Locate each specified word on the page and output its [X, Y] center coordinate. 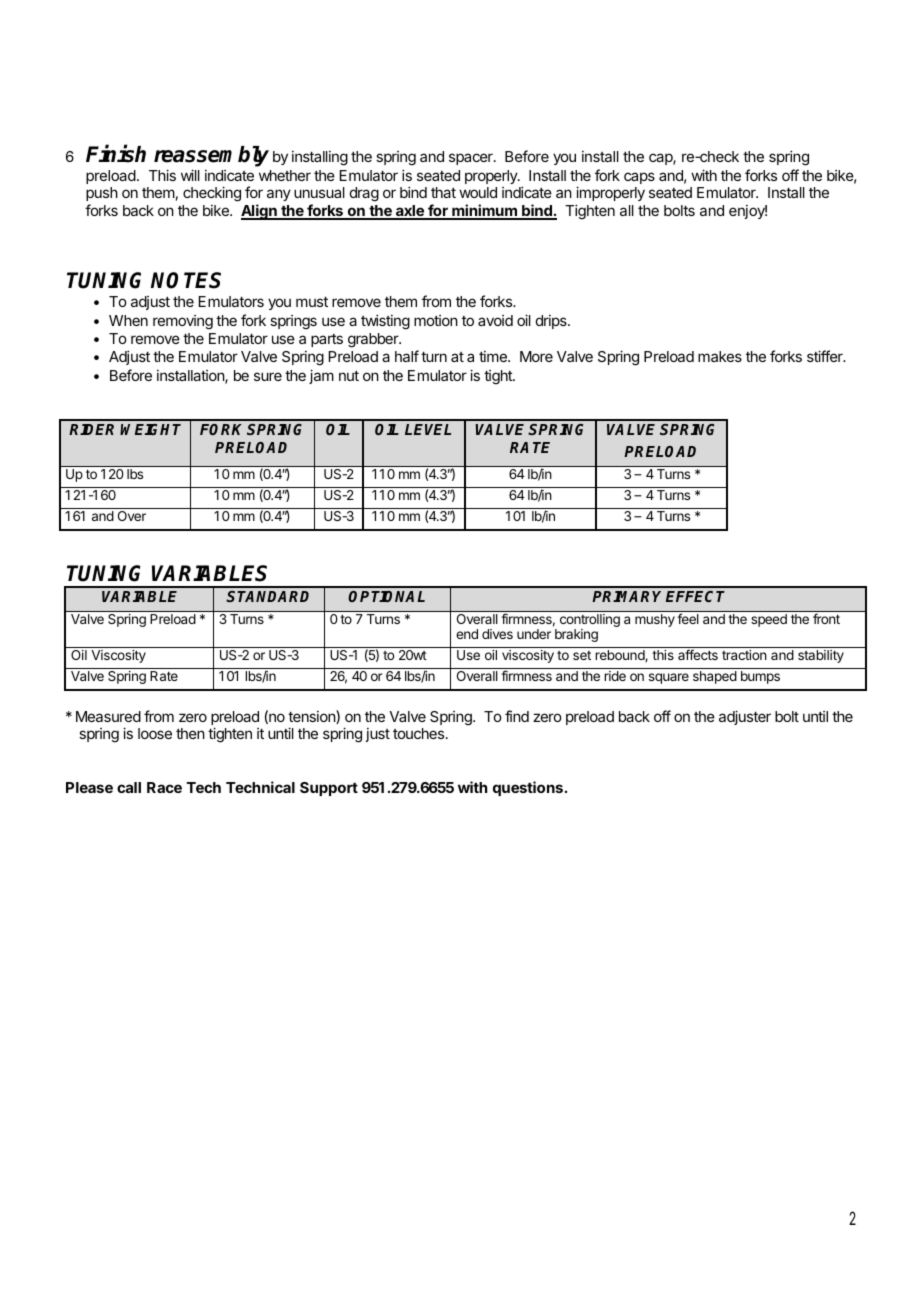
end [467, 634]
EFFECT [695, 596]
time [494, 356]
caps [639, 178]
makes [720, 356]
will [190, 175]
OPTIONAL [386, 596]
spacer [472, 159]
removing [183, 322]
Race [164, 787]
